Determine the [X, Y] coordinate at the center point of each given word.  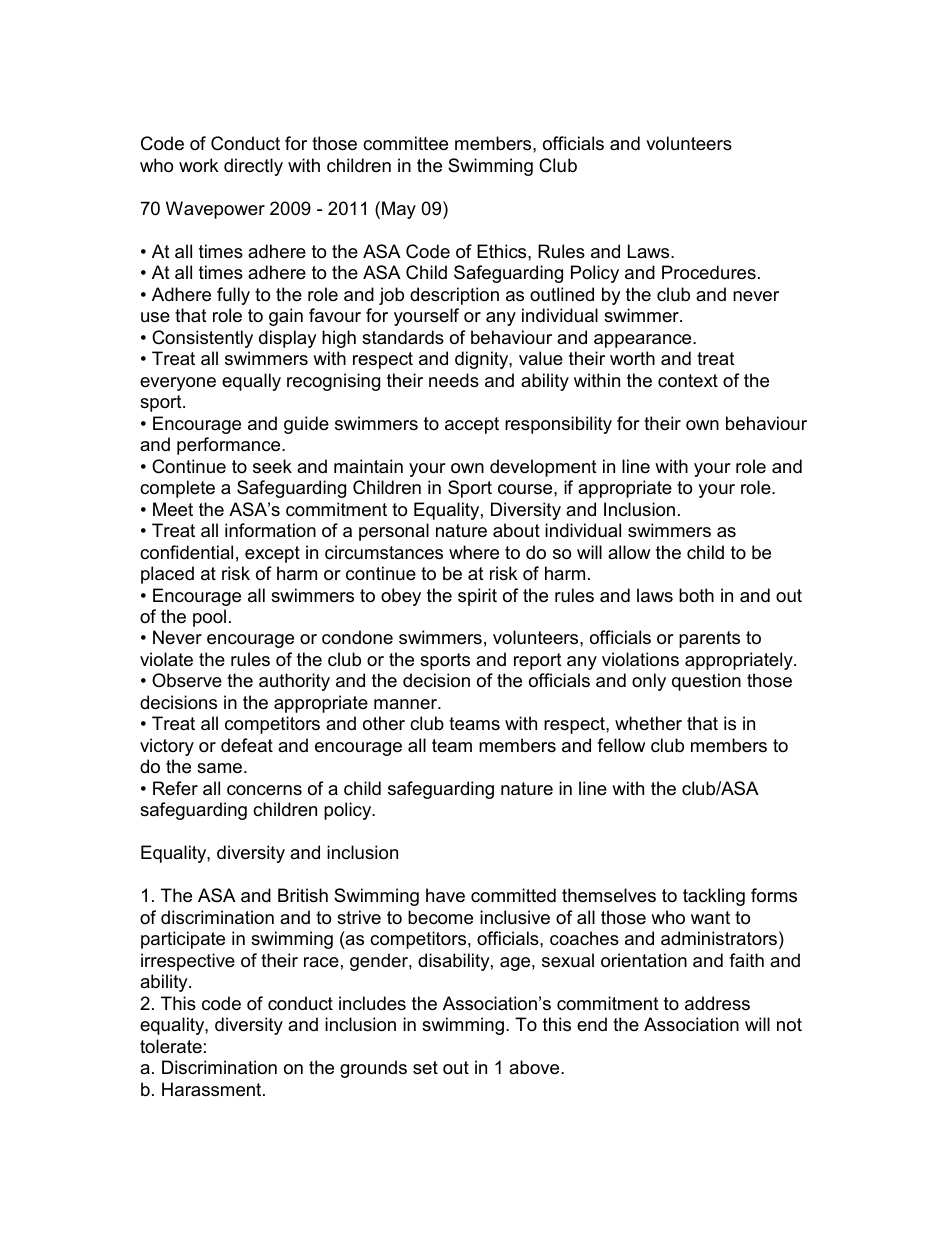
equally [251, 382]
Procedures [709, 272]
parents [709, 639]
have [445, 895]
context [688, 381]
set [425, 1068]
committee [405, 143]
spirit [477, 597]
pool [209, 618]
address [717, 1003]
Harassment [213, 1089]
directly [253, 167]
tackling [714, 897]
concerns [264, 790]
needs [454, 380]
